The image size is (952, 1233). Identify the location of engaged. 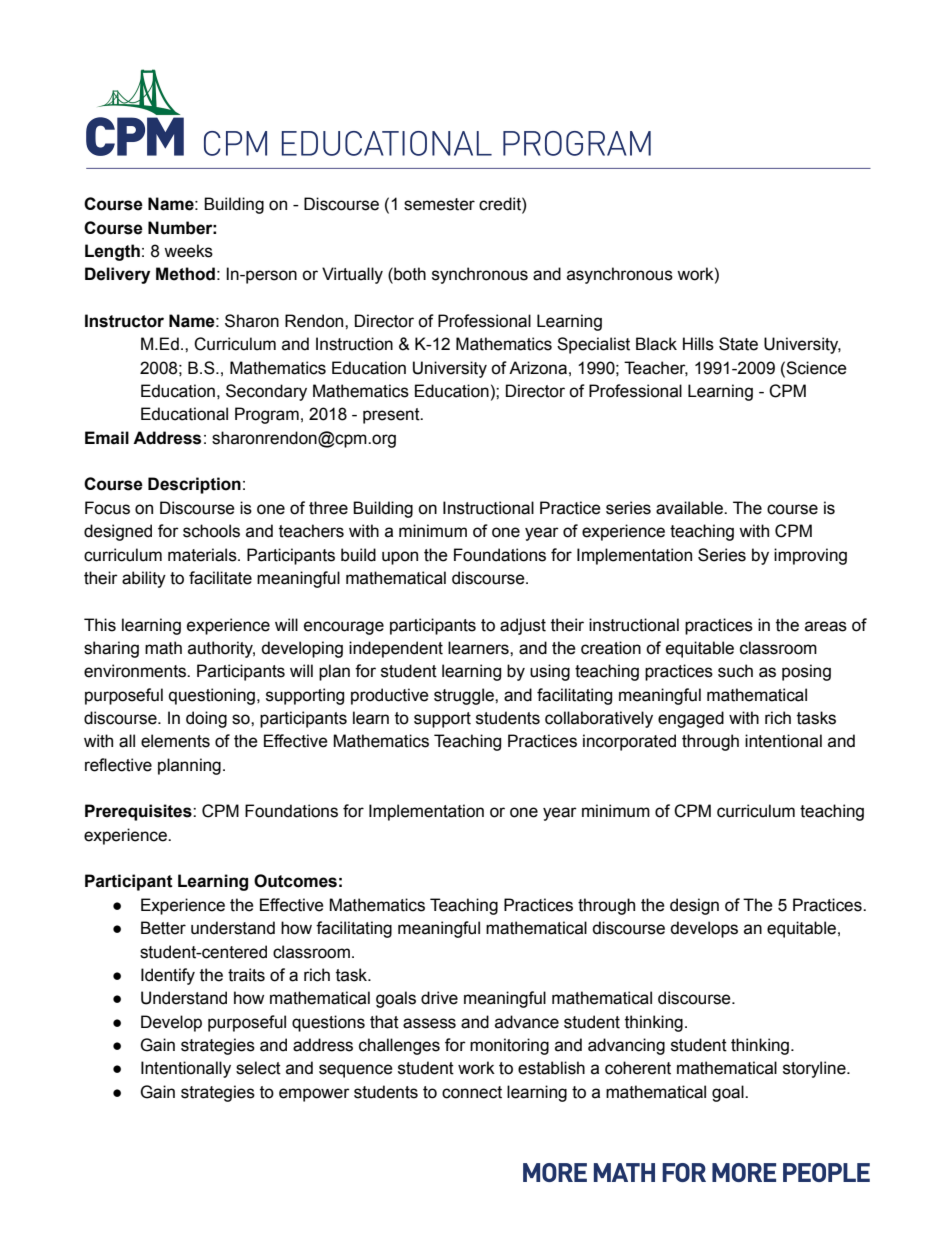
(691, 719).
